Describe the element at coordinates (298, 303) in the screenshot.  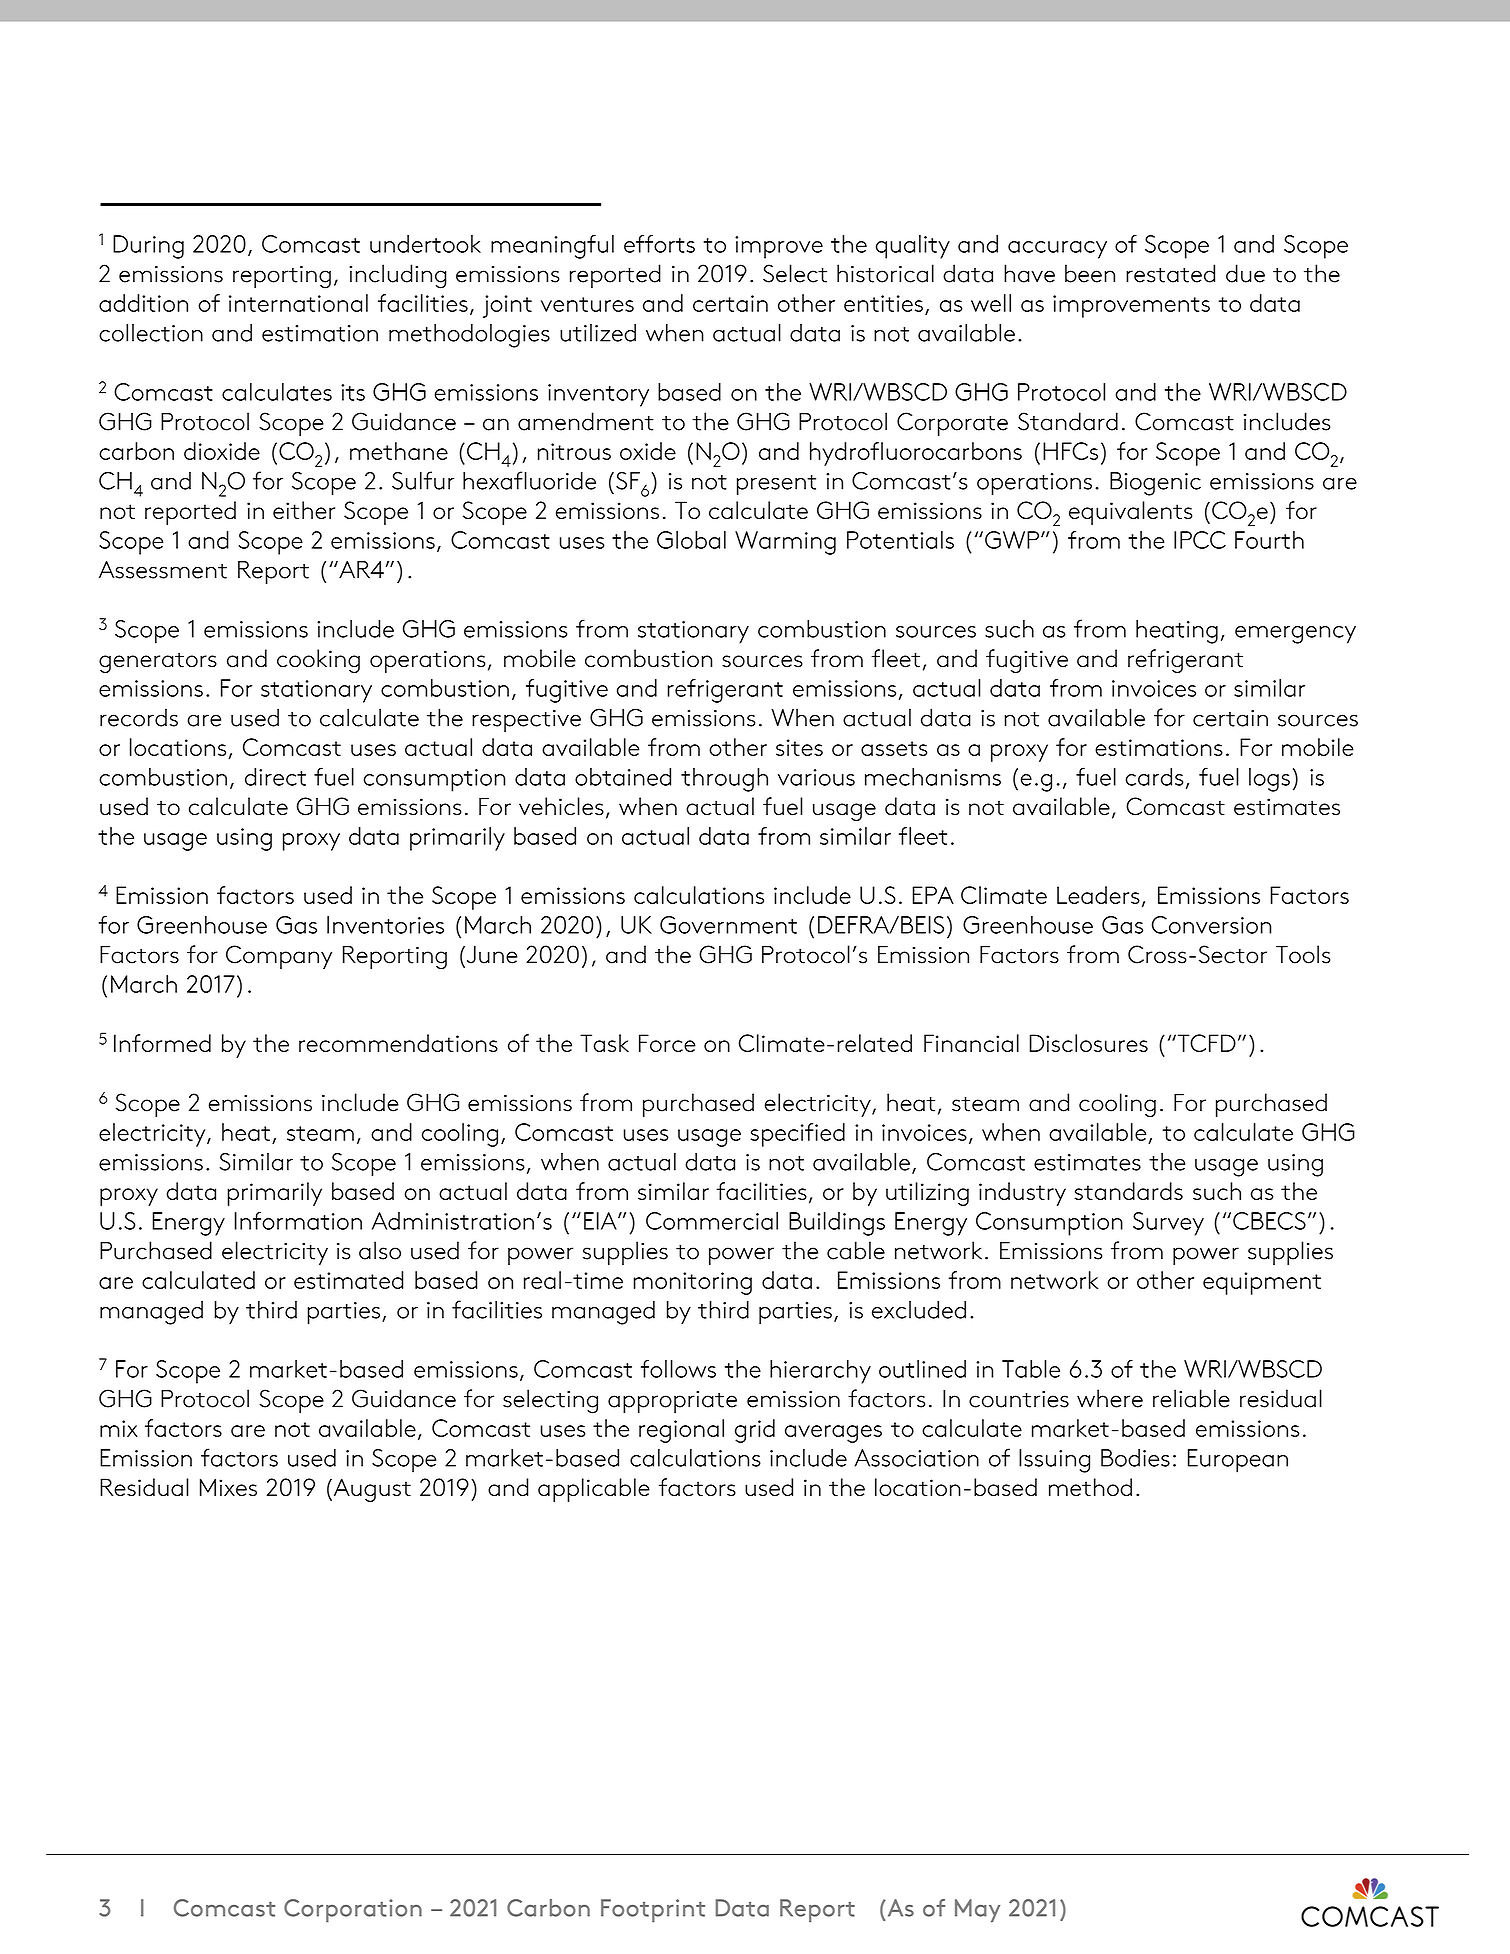
I see `international` at that location.
